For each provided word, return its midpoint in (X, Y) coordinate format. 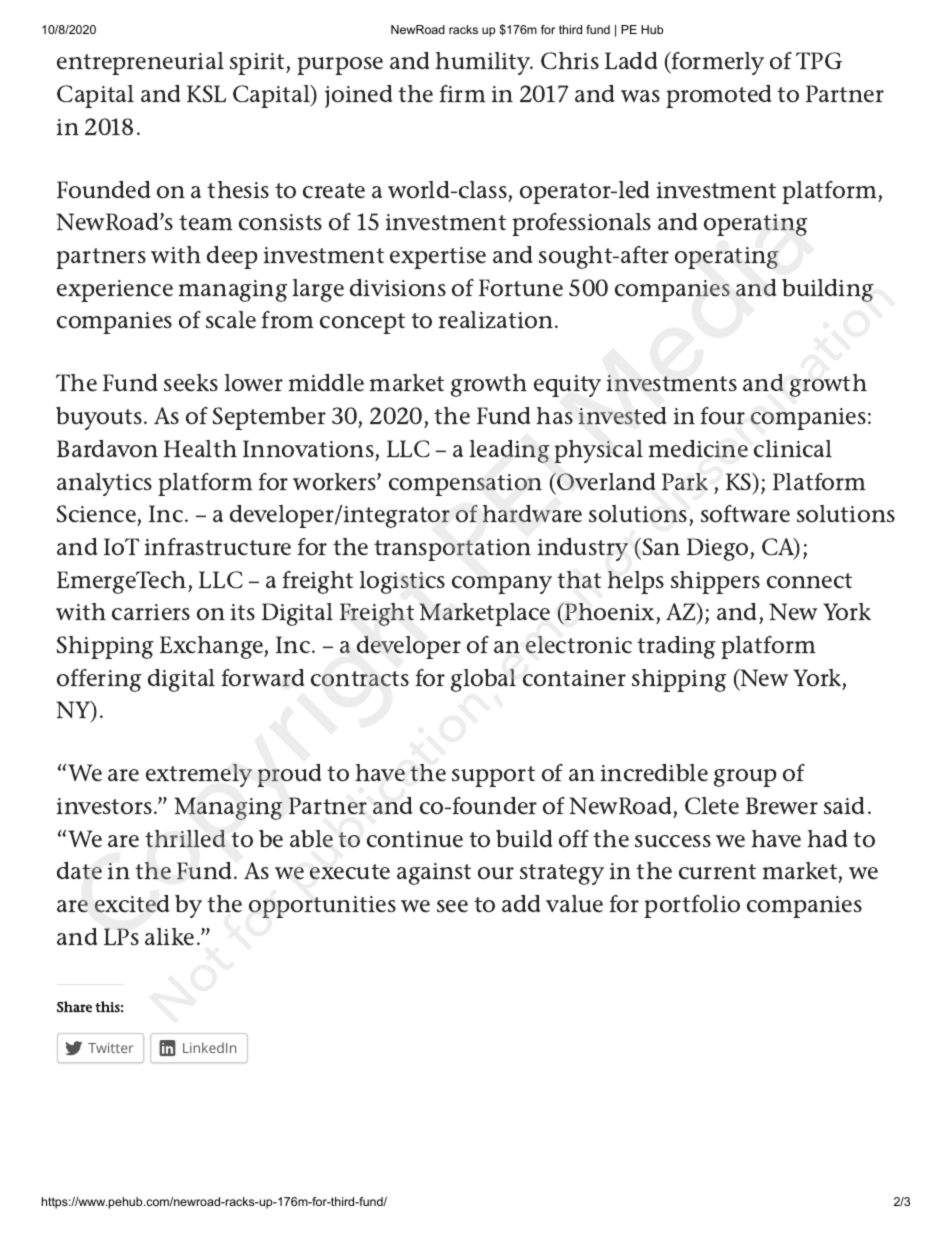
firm (462, 93)
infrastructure (217, 547)
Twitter (110, 1048)
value (574, 904)
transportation (452, 550)
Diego (719, 549)
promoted (718, 96)
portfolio (692, 906)
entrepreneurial (140, 63)
